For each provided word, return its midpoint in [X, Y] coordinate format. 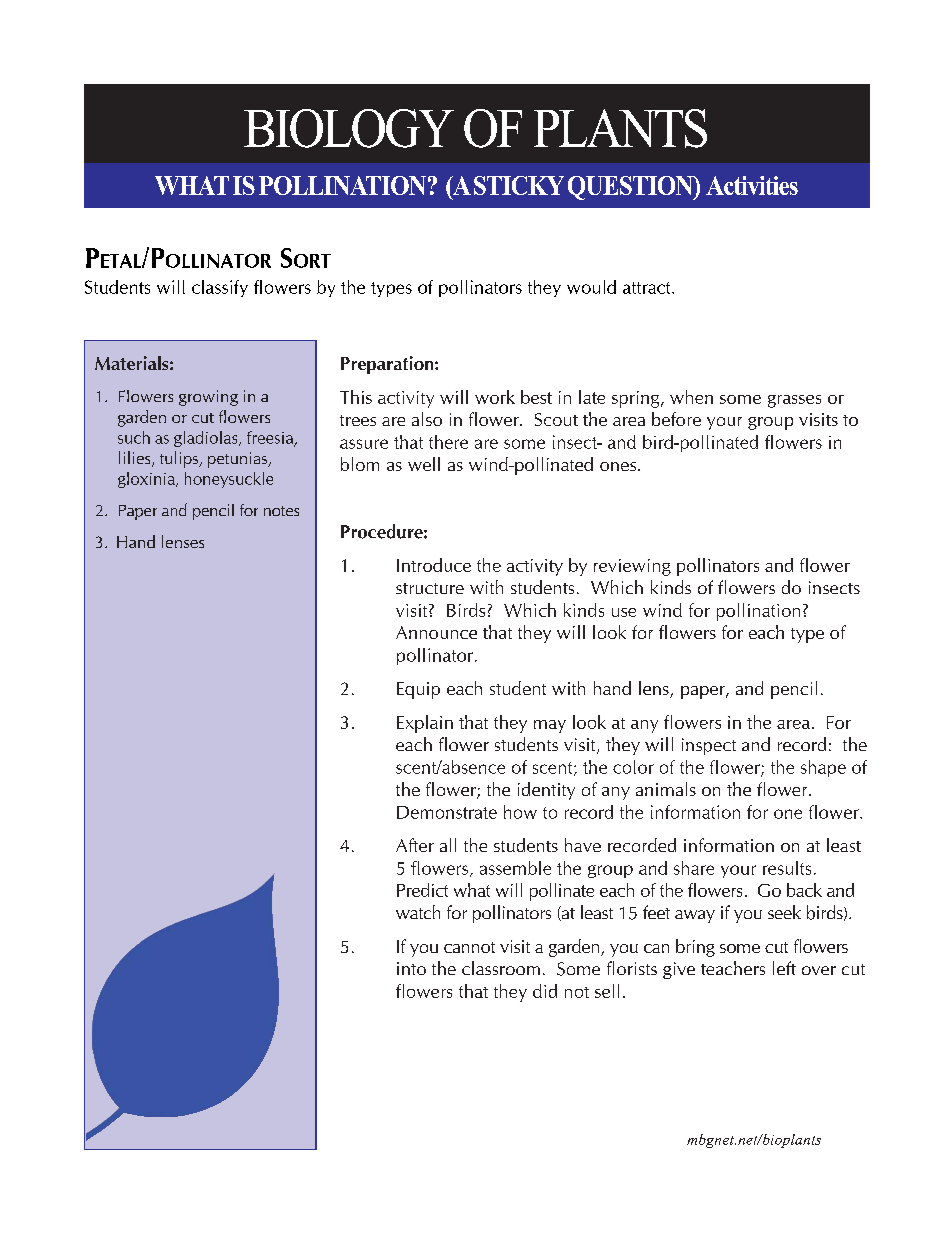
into [411, 968]
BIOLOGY [349, 128]
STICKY [519, 185]
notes [281, 511]
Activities [752, 185]
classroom [501, 968]
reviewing [632, 567]
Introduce [434, 565]
